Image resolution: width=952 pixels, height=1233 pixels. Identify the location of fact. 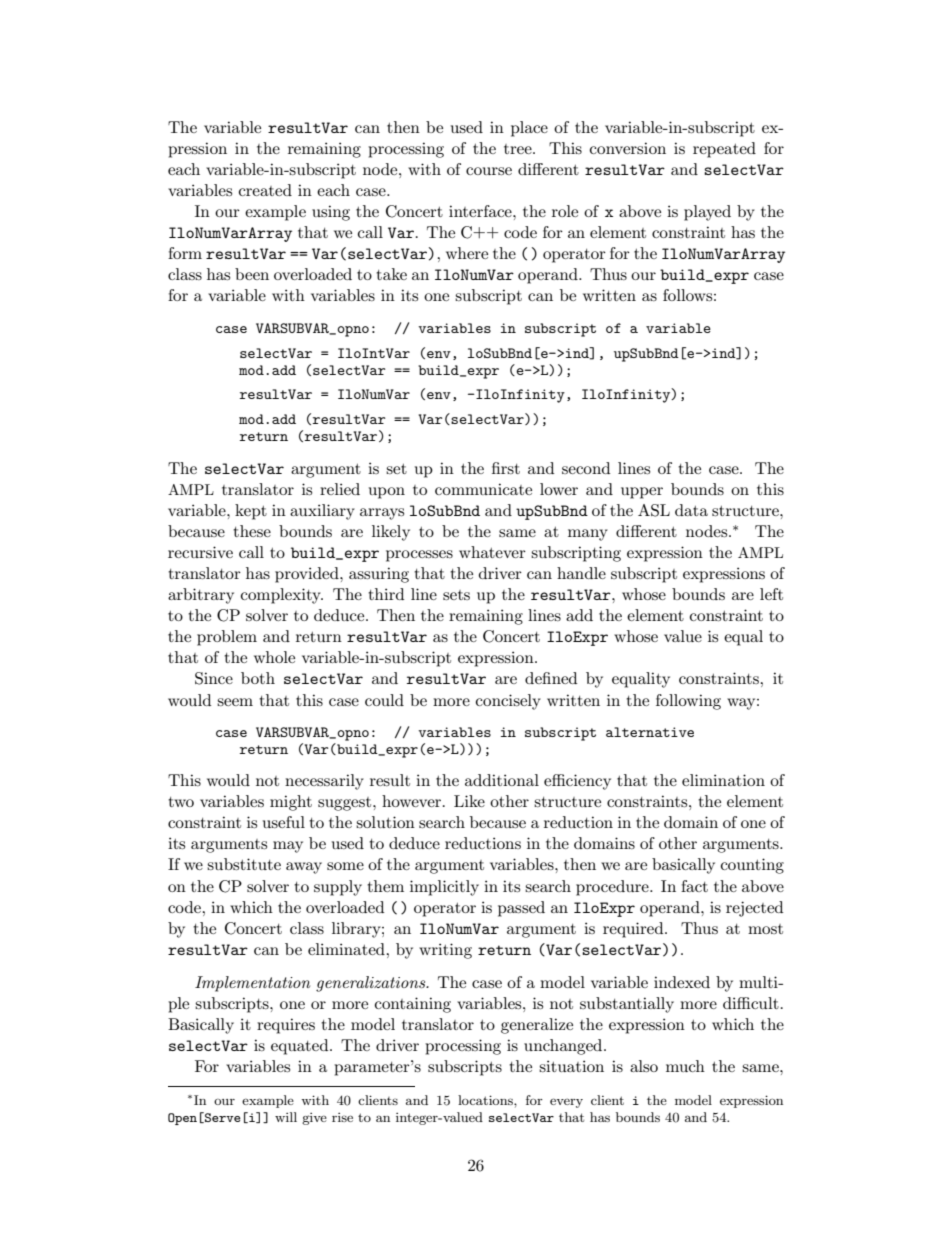
(694, 886).
